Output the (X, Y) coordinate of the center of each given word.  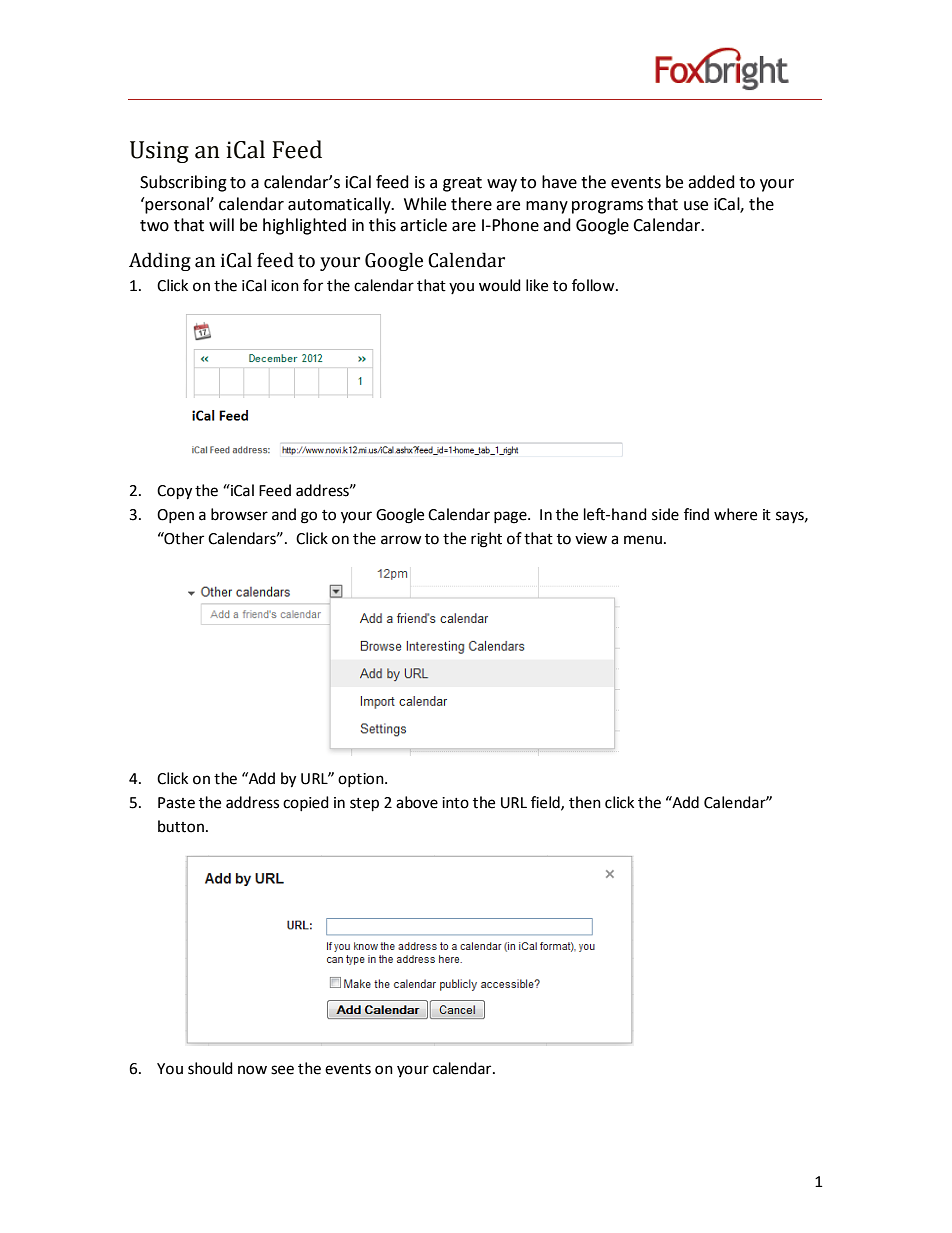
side (665, 514)
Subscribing (183, 183)
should (210, 1068)
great (462, 184)
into (455, 803)
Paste (176, 803)
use (696, 206)
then (585, 802)
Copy (174, 492)
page (511, 517)
